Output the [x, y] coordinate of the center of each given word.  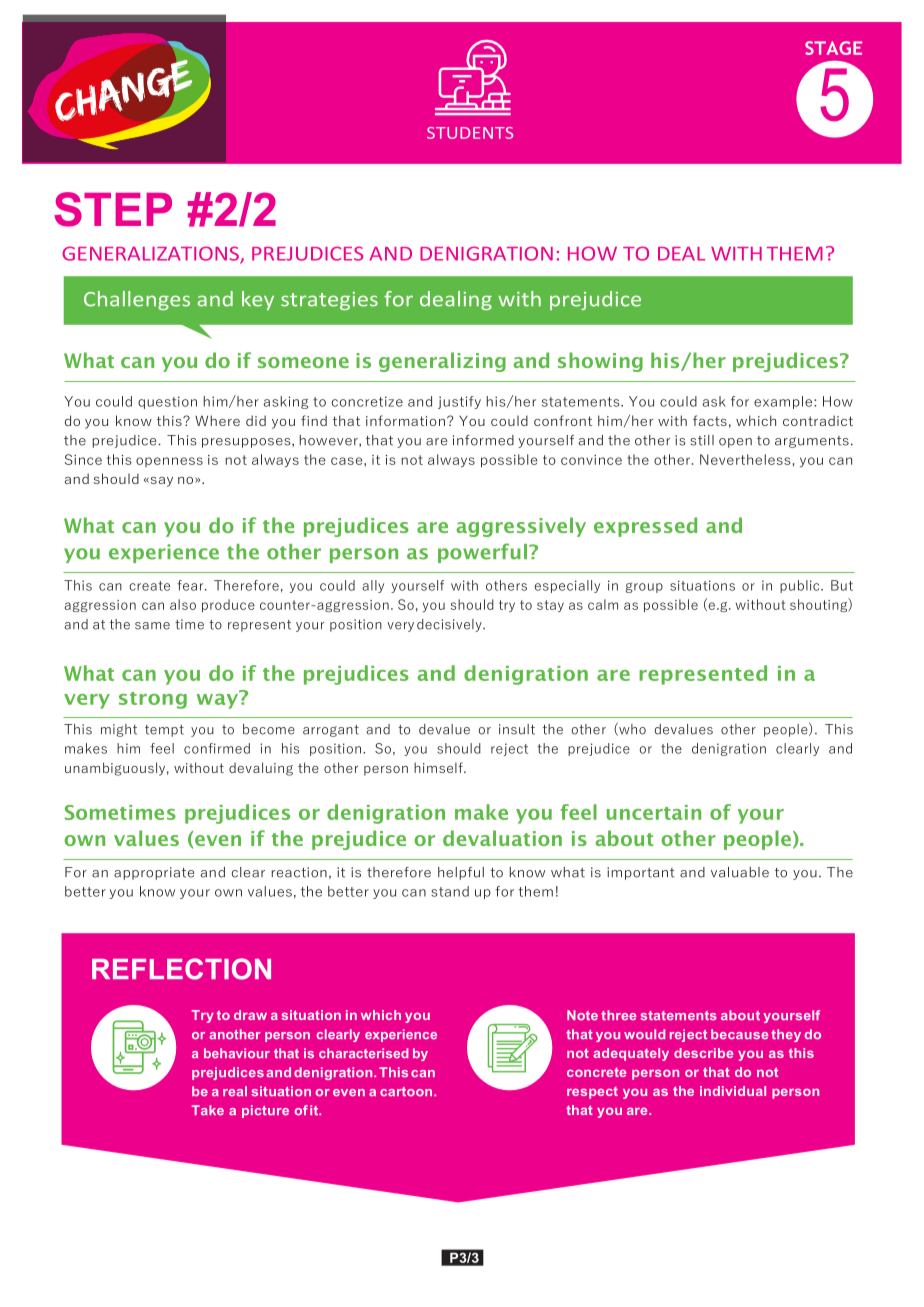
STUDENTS [470, 133]
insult [517, 729]
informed [483, 440]
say [160, 482]
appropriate [154, 873]
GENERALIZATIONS [151, 254]
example [784, 402]
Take [207, 1110]
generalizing [442, 362]
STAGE [833, 48]
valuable [740, 872]
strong [153, 700]
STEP [113, 209]
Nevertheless [745, 459]
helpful [461, 873]
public [801, 586]
